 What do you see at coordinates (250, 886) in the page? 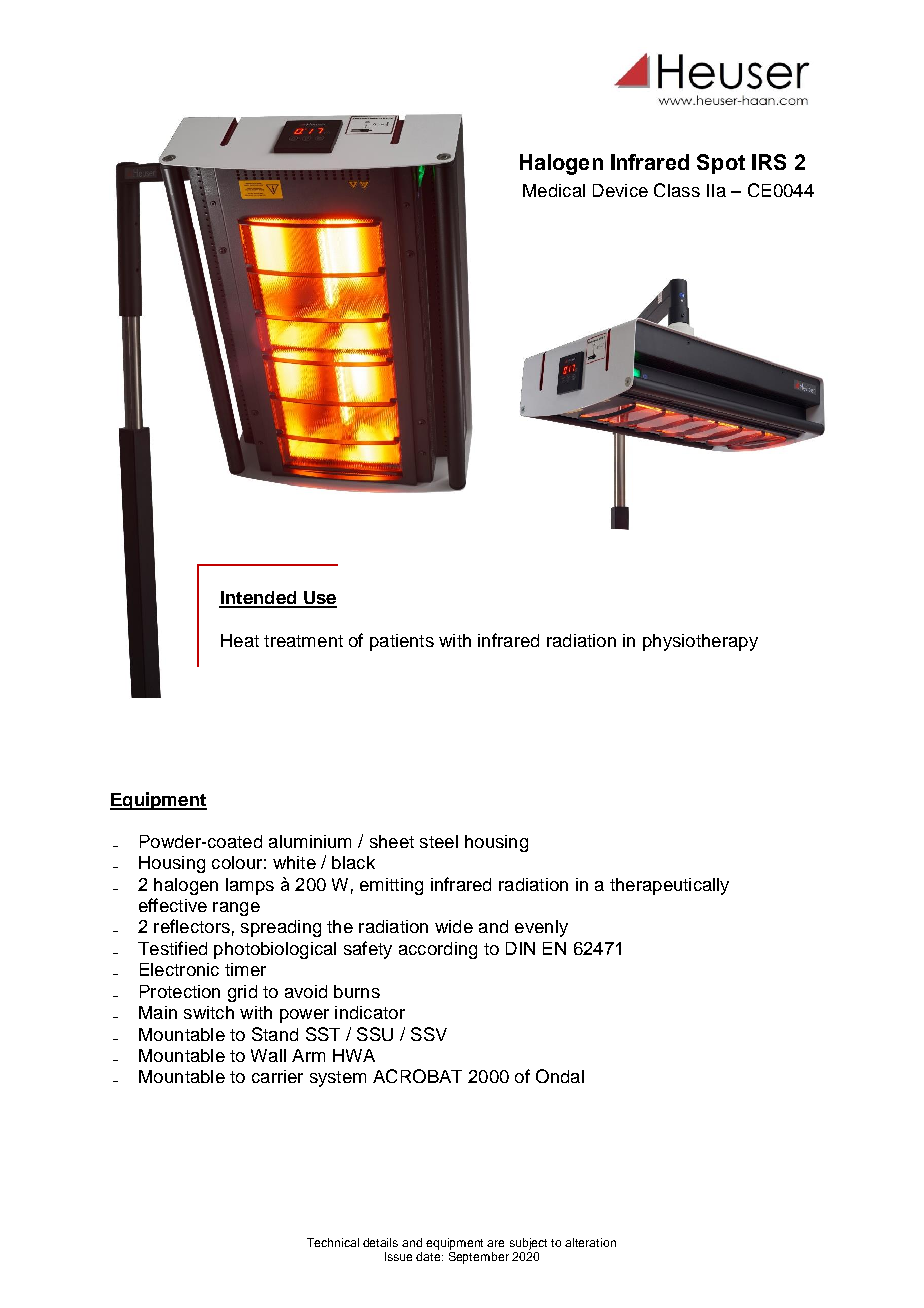
I see `lamps` at bounding box center [250, 886].
